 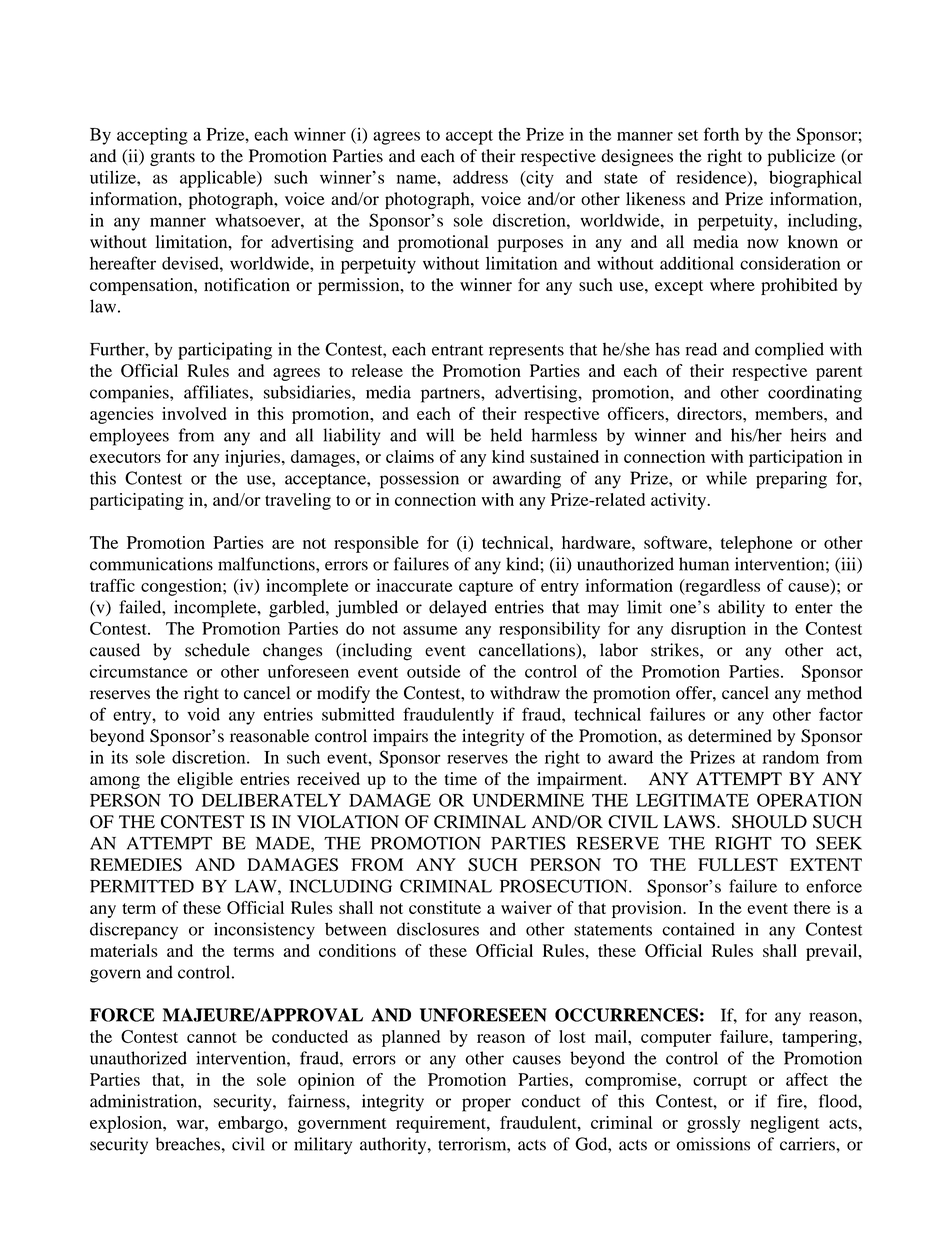 What do you see at coordinates (480, 177) in the document?
I see `address` at bounding box center [480, 177].
